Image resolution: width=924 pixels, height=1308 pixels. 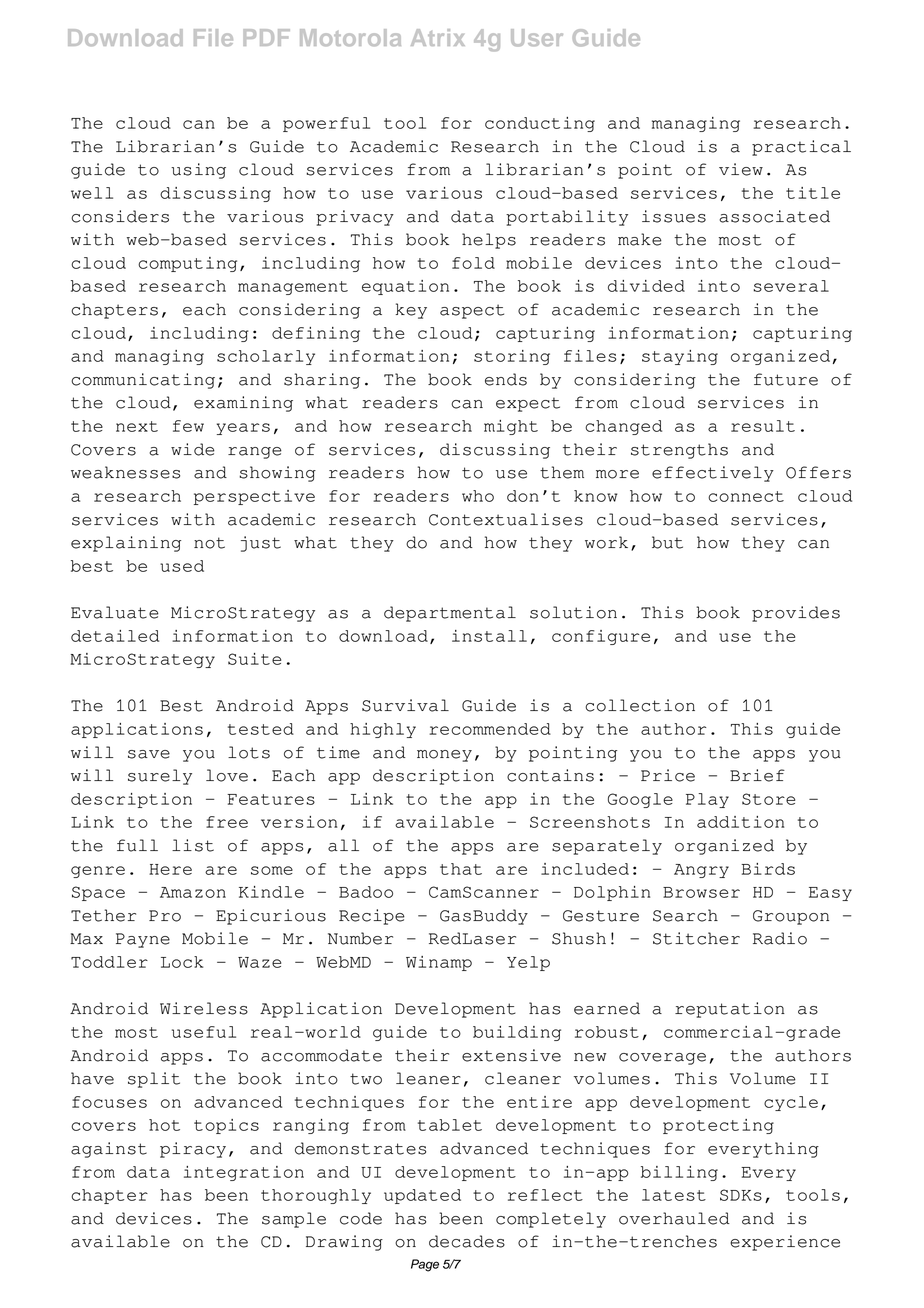 I want to click on integration, so click(x=244, y=1173).
